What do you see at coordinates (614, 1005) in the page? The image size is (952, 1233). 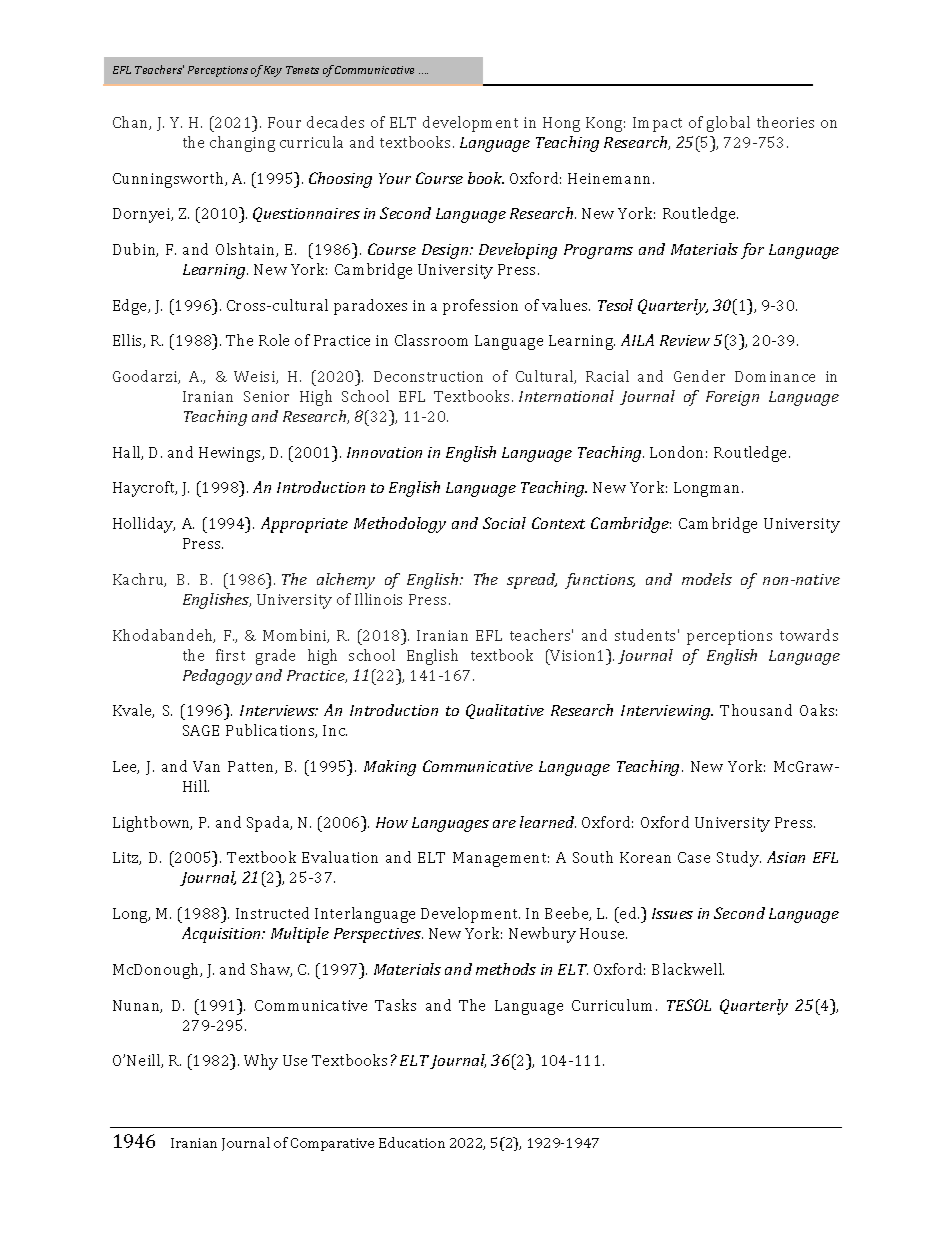 I see `Curriculum` at bounding box center [614, 1005].
